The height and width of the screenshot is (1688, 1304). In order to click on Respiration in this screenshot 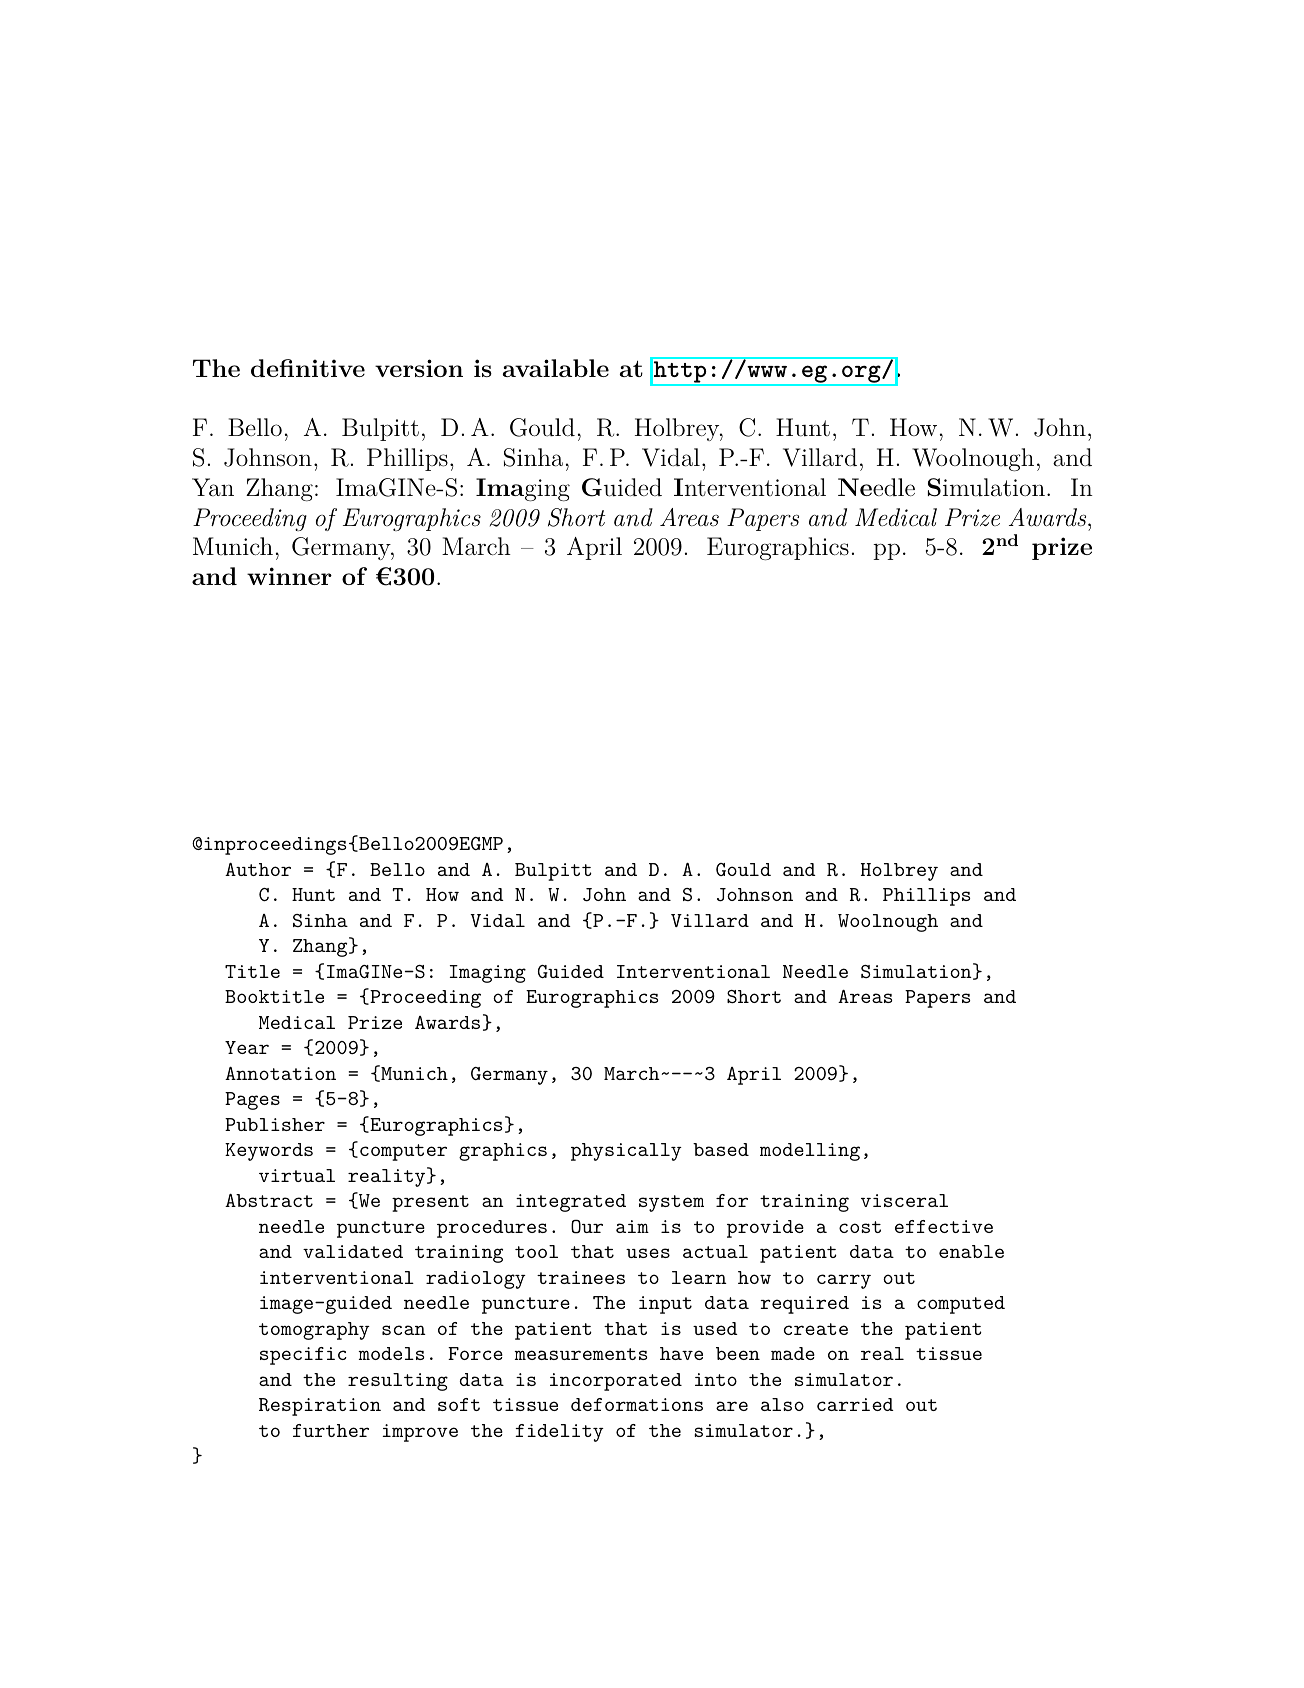, I will do `click(320, 1407)`.
